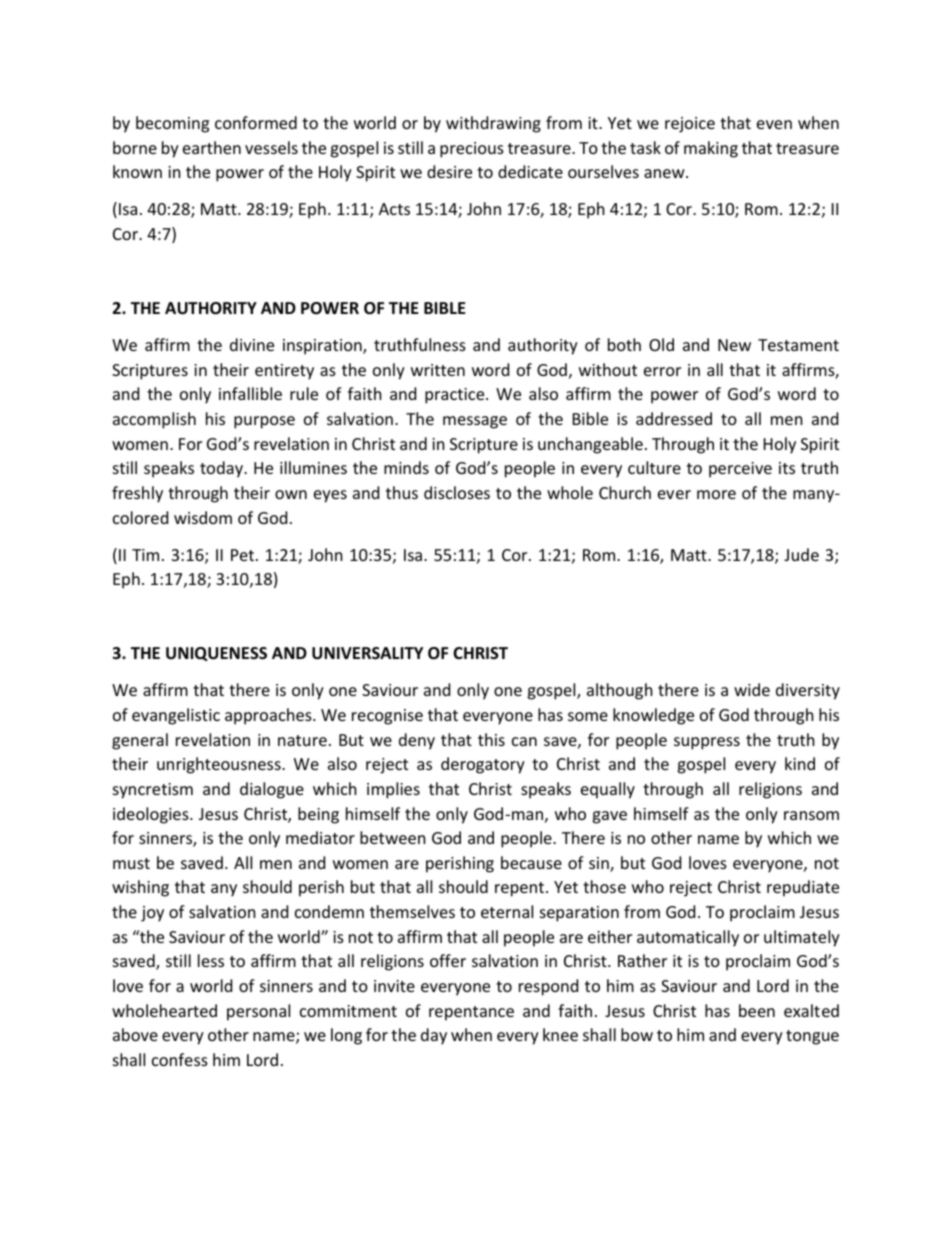 The image size is (952, 1233). What do you see at coordinates (438, 370) in the page?
I see `written` at bounding box center [438, 370].
